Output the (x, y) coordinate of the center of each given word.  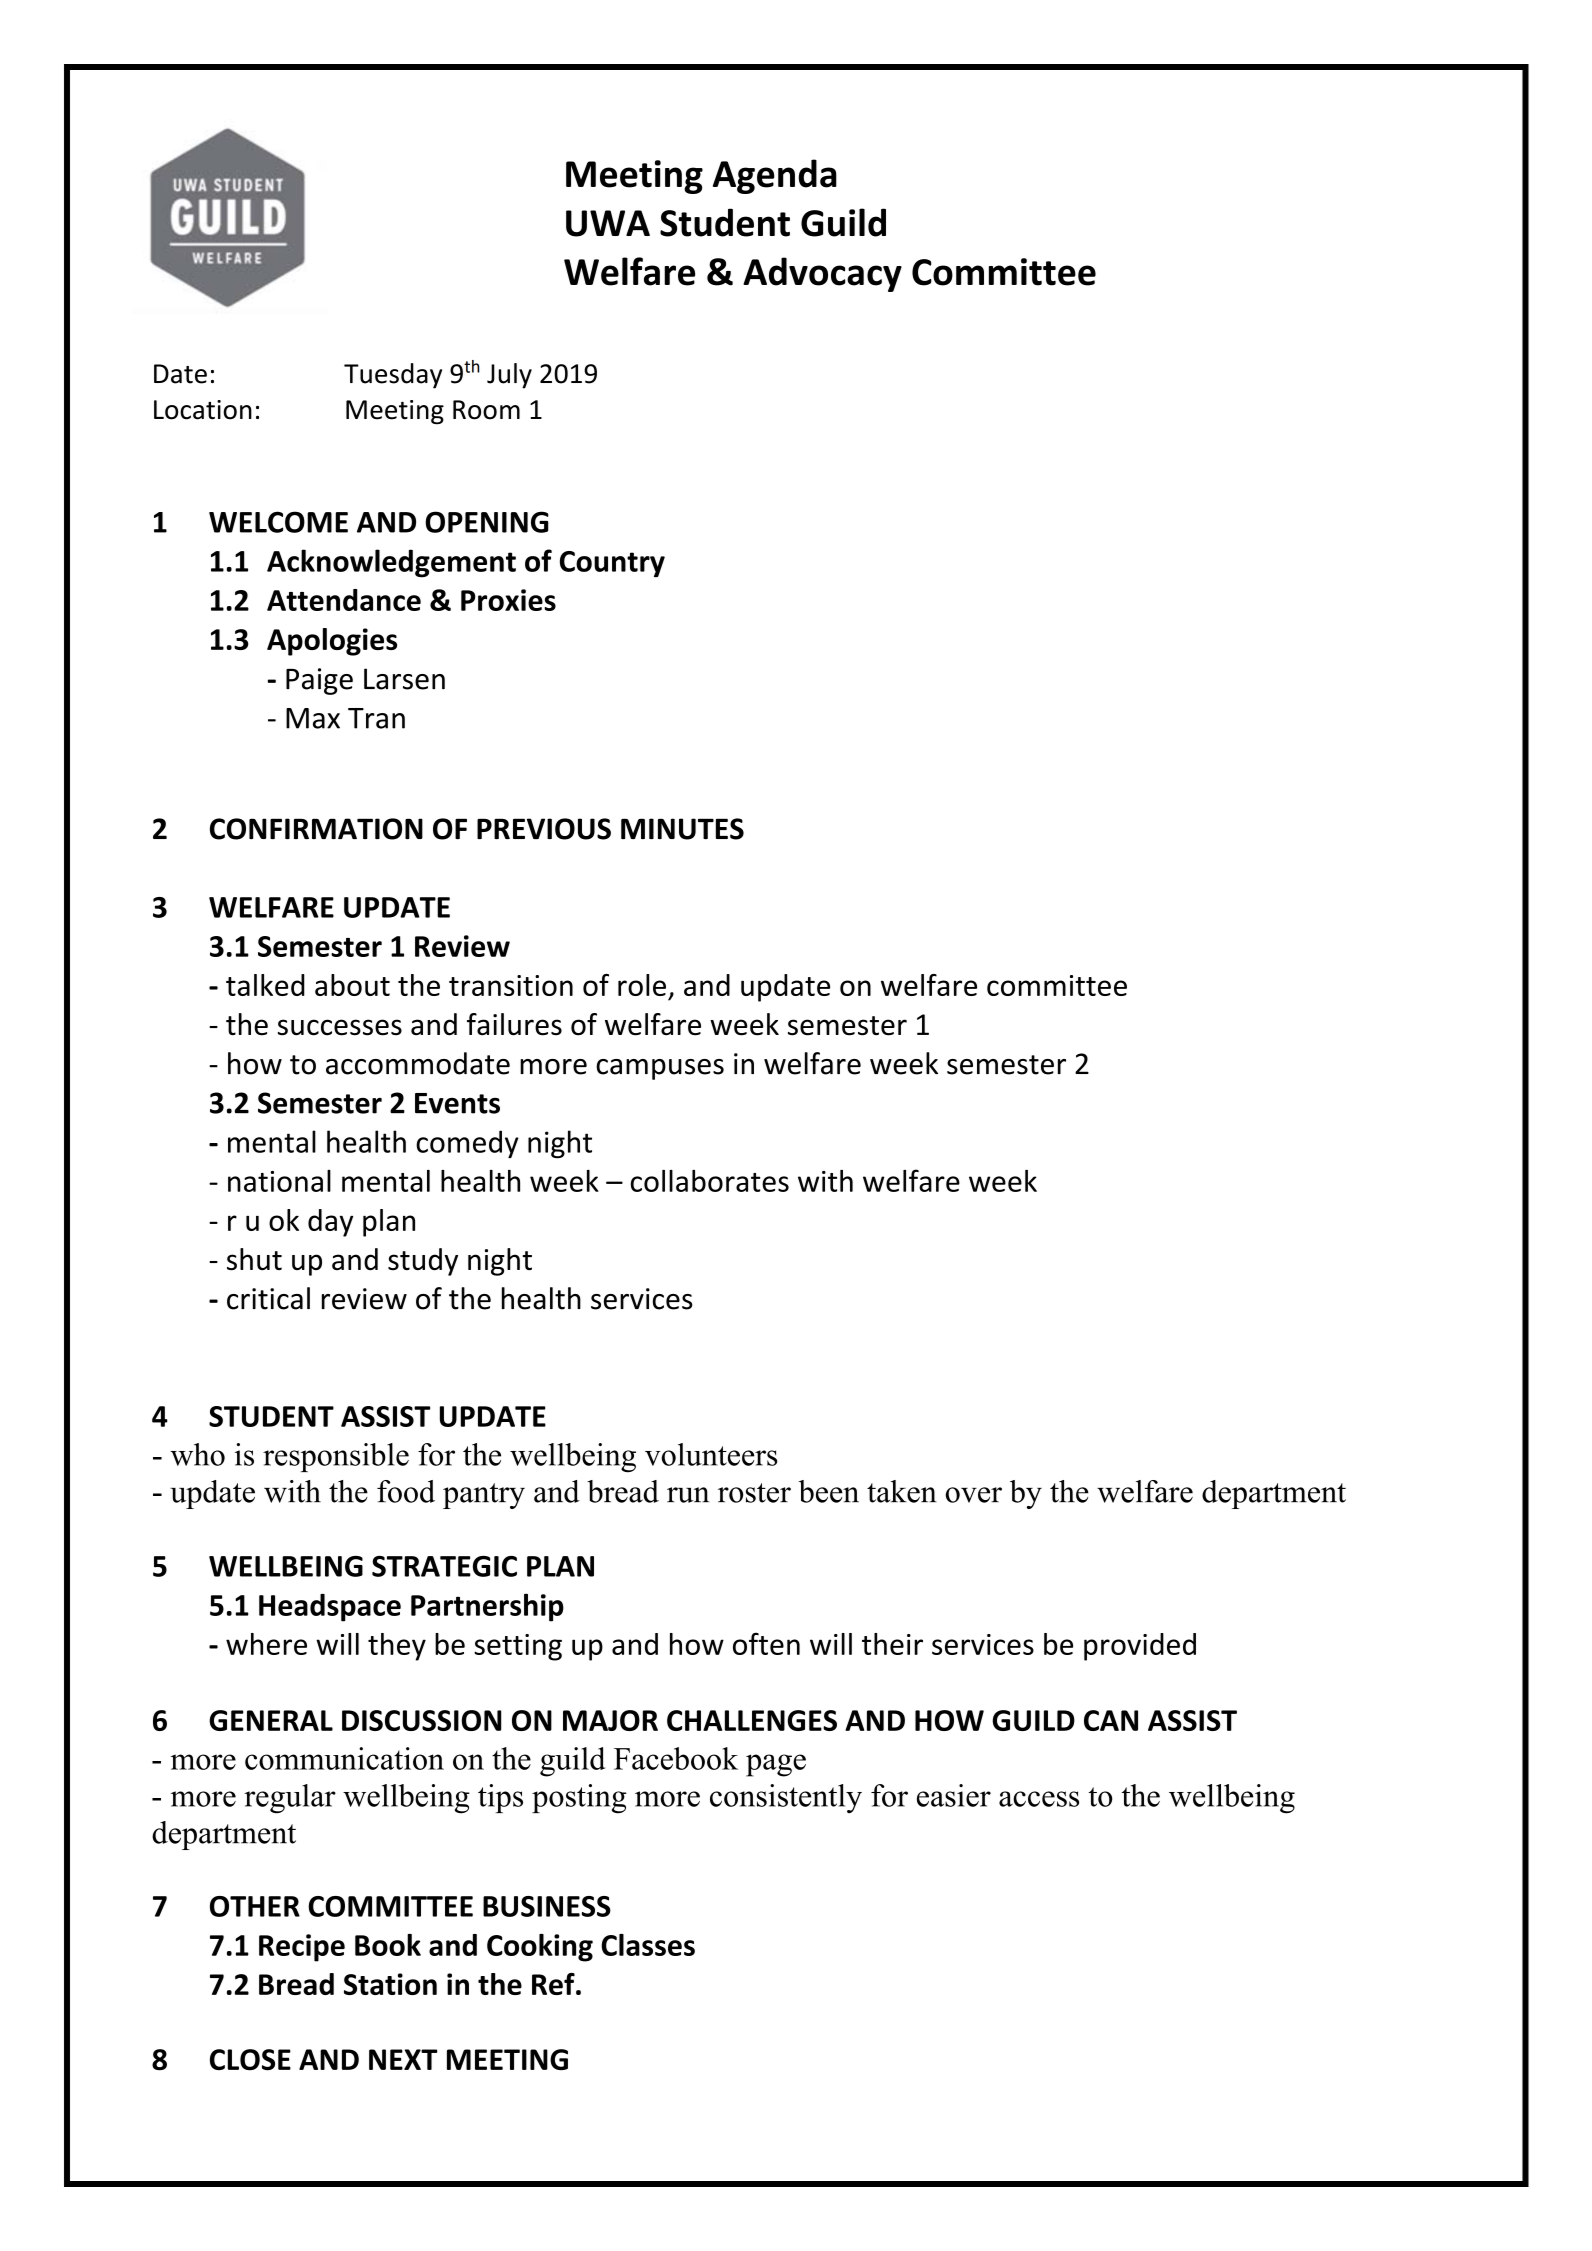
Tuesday (393, 376)
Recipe (302, 1948)
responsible (336, 1457)
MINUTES (682, 829)
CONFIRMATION (316, 829)
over (973, 1495)
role (642, 985)
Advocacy (822, 274)
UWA (608, 223)
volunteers (711, 1454)
